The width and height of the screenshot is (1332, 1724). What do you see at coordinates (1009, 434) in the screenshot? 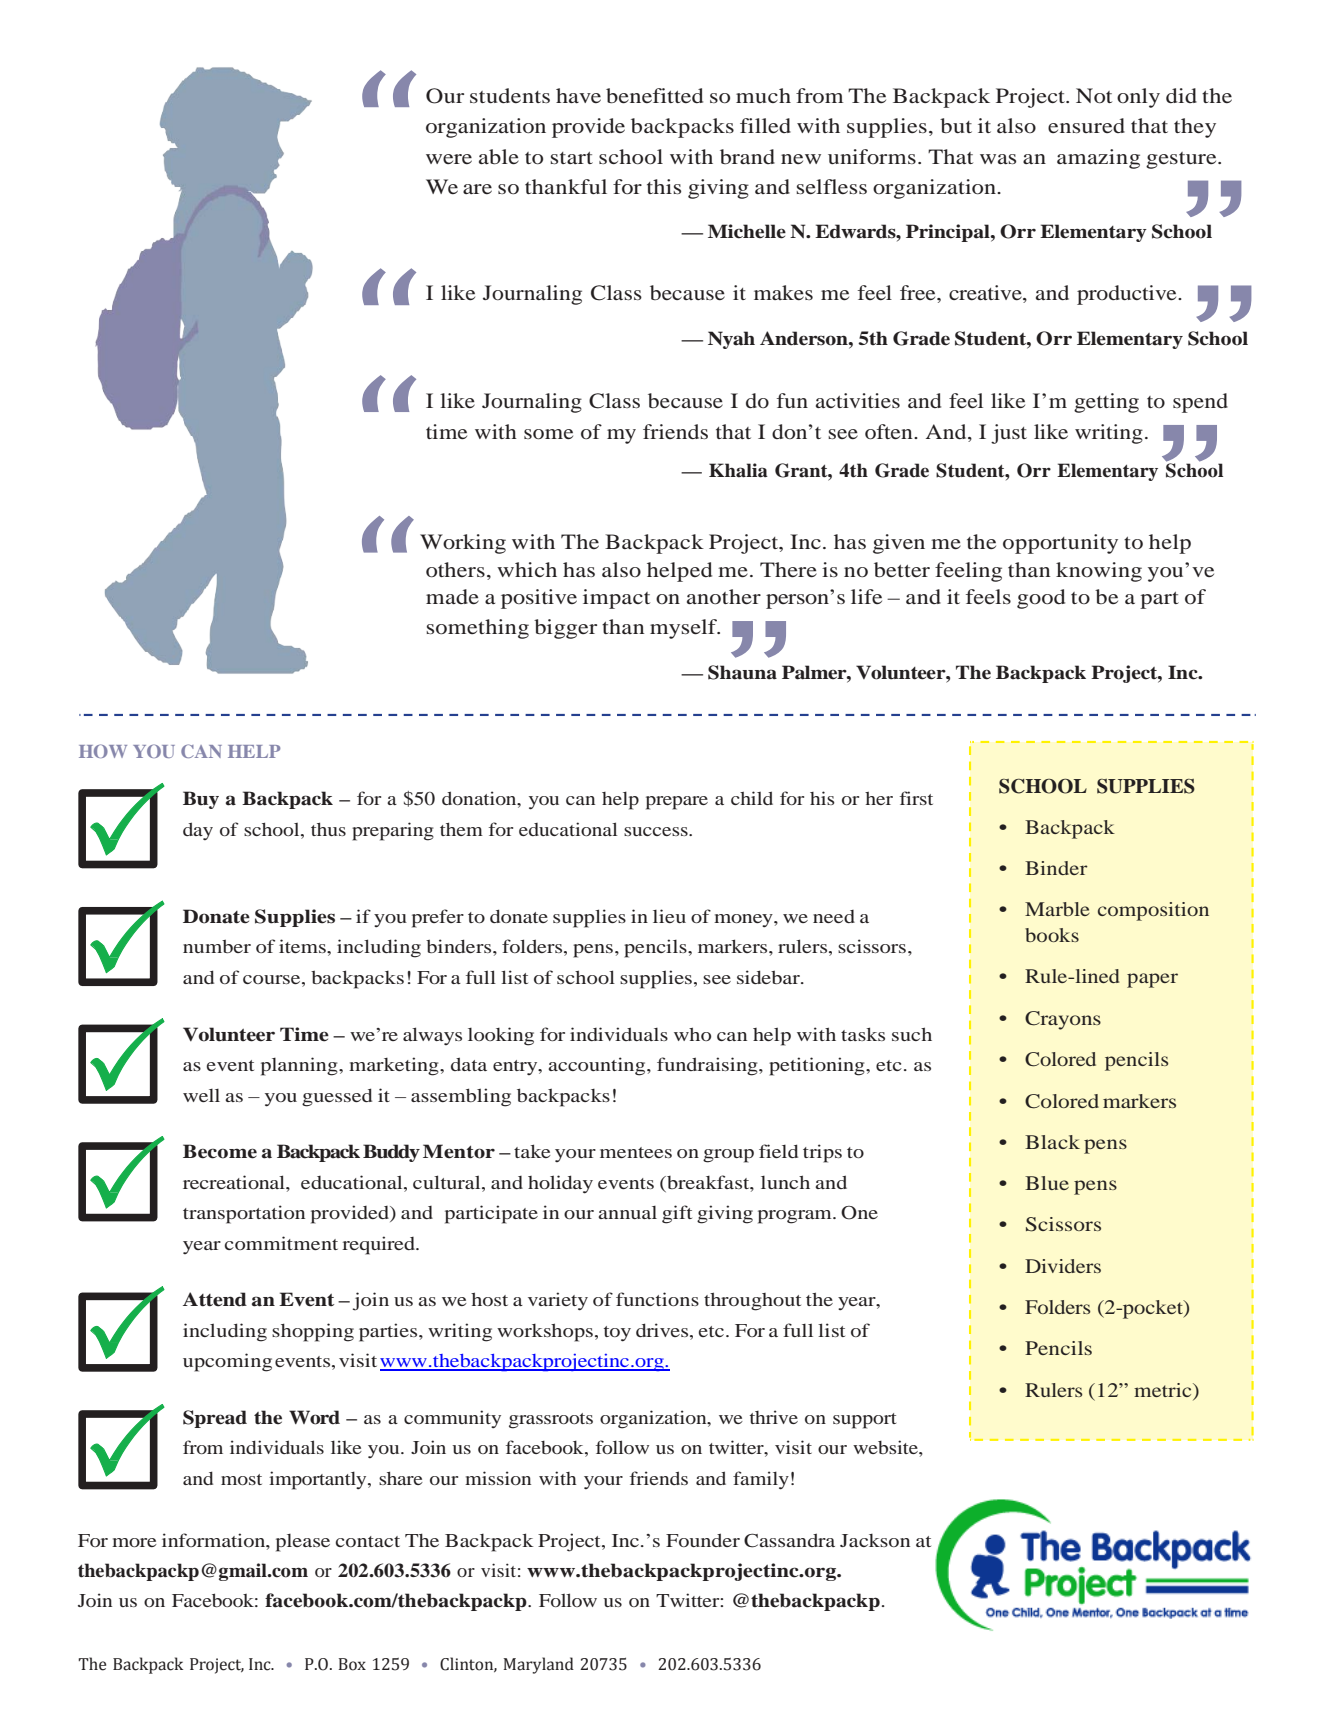
I see `just` at bounding box center [1009, 434].
